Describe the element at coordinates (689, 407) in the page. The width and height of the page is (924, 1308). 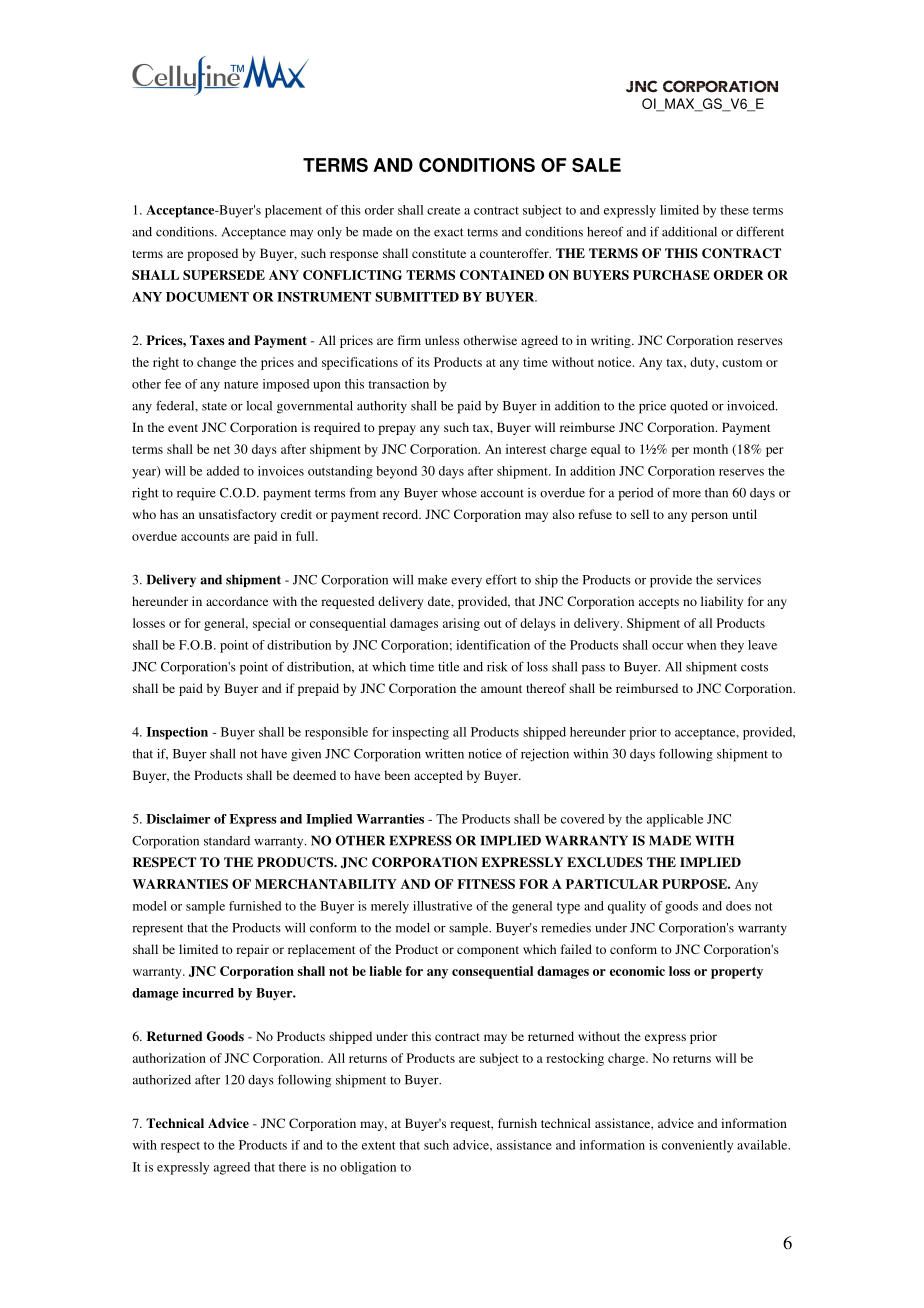
I see `quoted` at that location.
